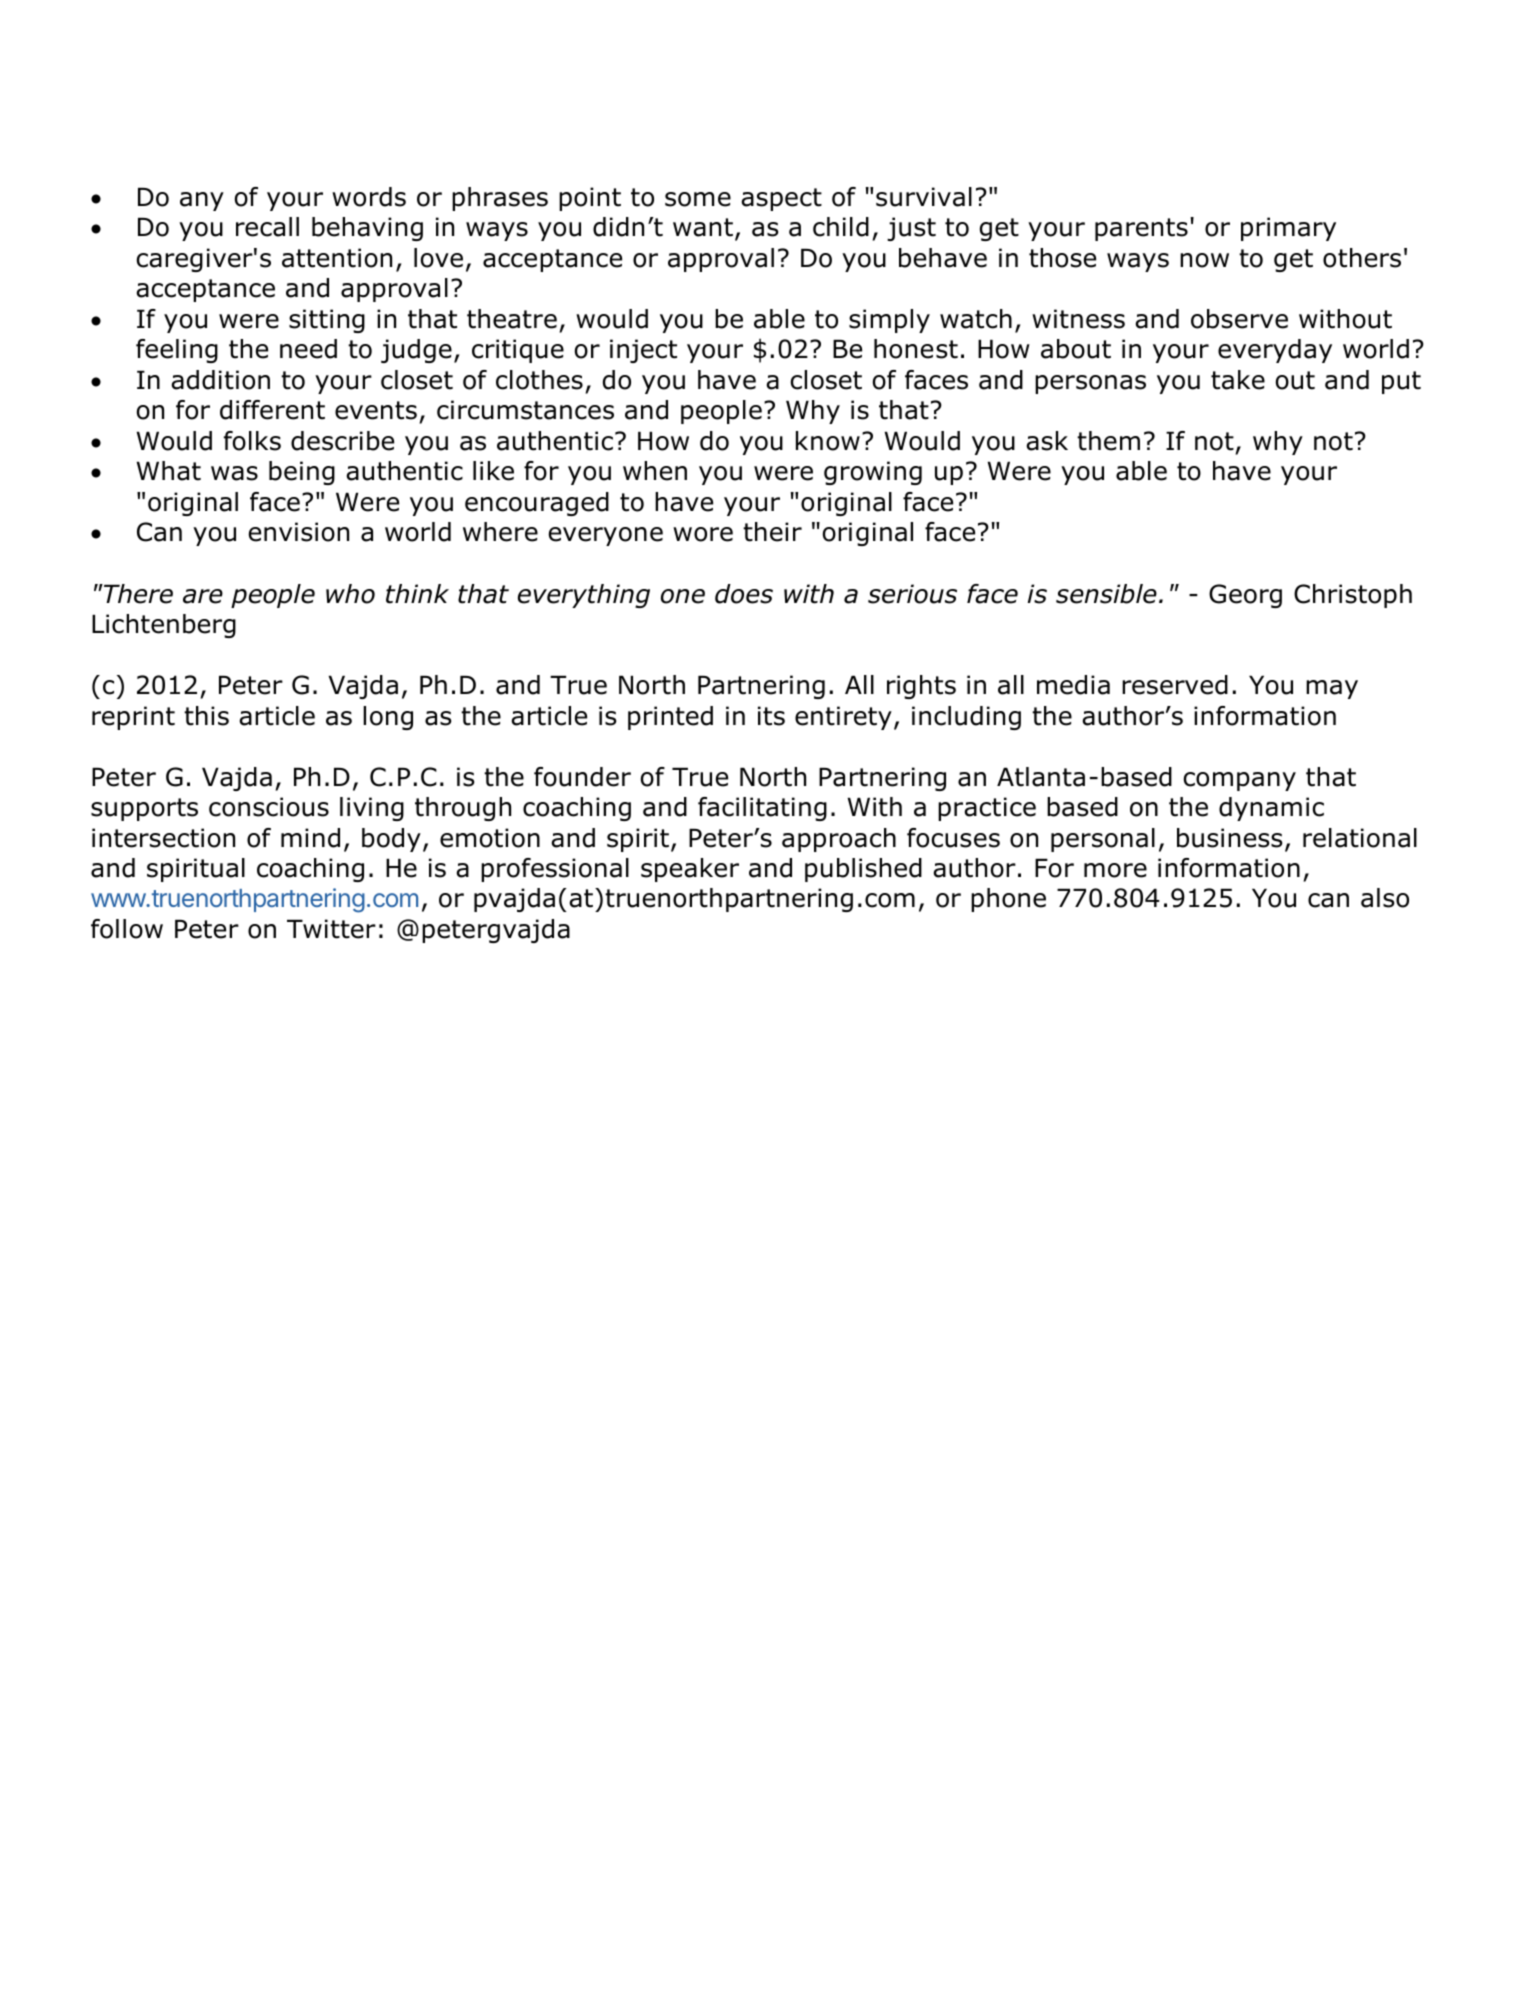 This screenshot has height=1989, width=1537. I want to click on inject, so click(643, 351).
